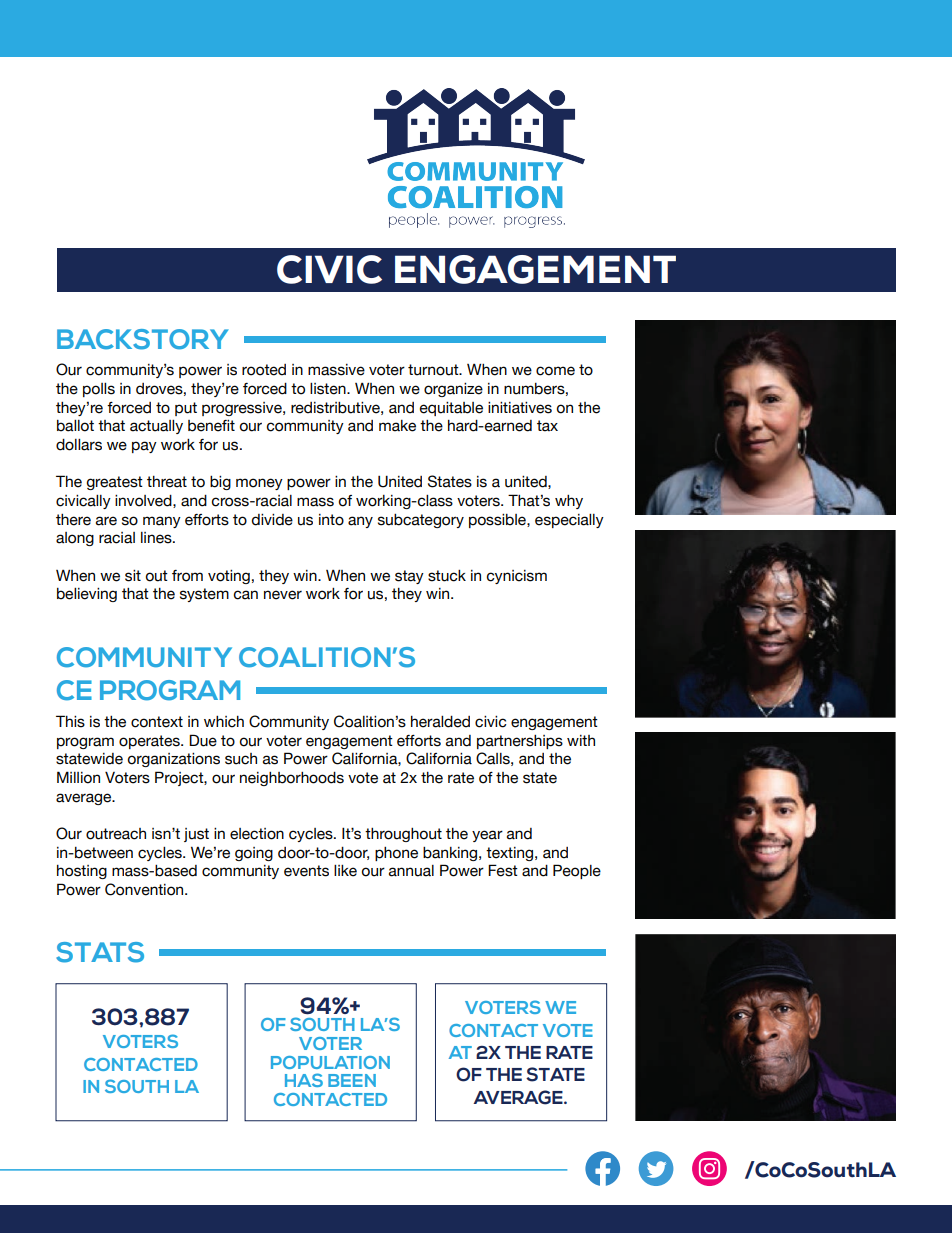 The height and width of the screenshot is (1233, 952). I want to click on BACKSTORY, so click(143, 339).
